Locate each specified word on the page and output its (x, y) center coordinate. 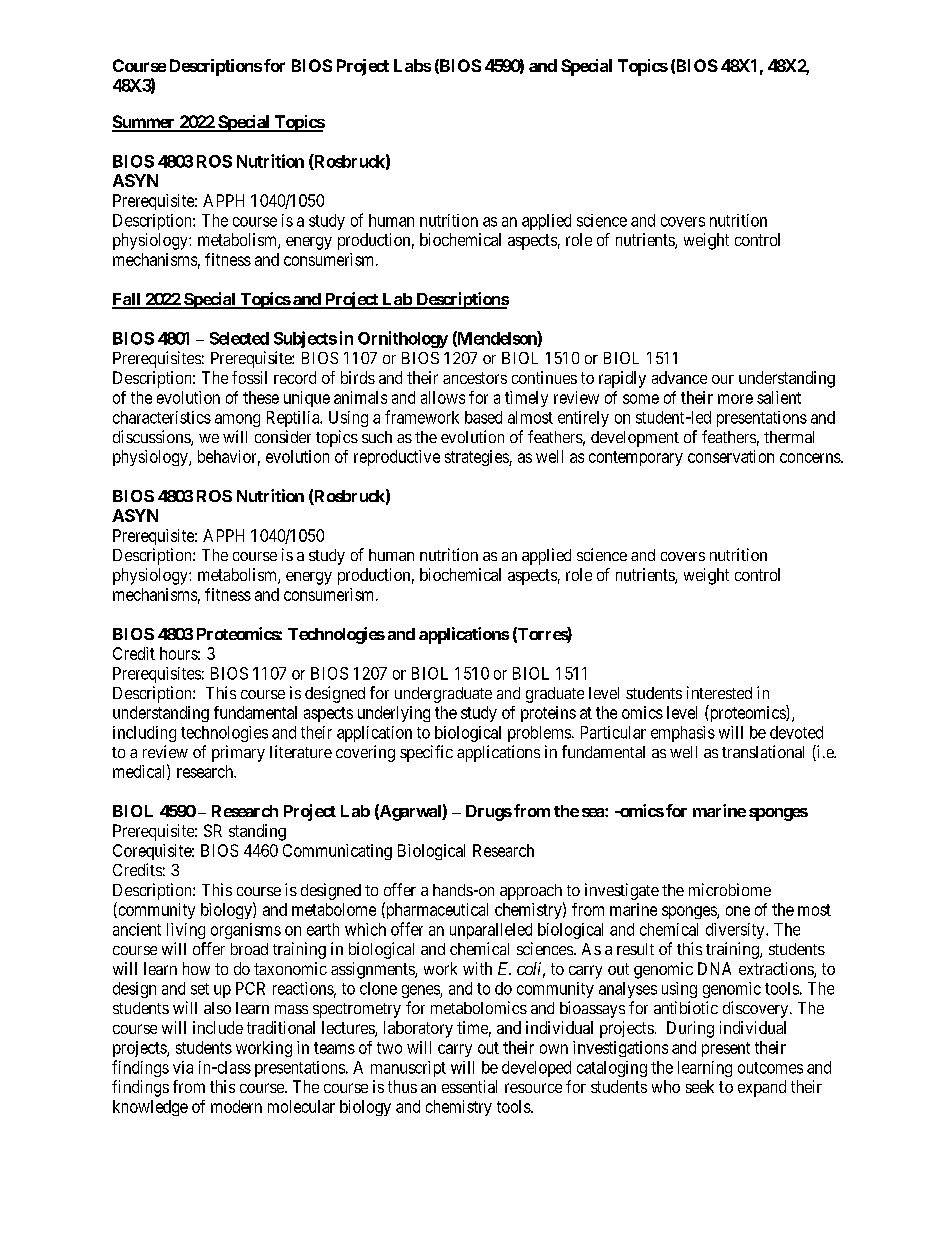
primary (238, 753)
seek (700, 1086)
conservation (731, 456)
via (183, 1067)
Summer (144, 123)
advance (679, 377)
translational (763, 751)
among (237, 420)
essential (469, 1086)
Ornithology (403, 339)
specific (426, 753)
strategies (477, 458)
